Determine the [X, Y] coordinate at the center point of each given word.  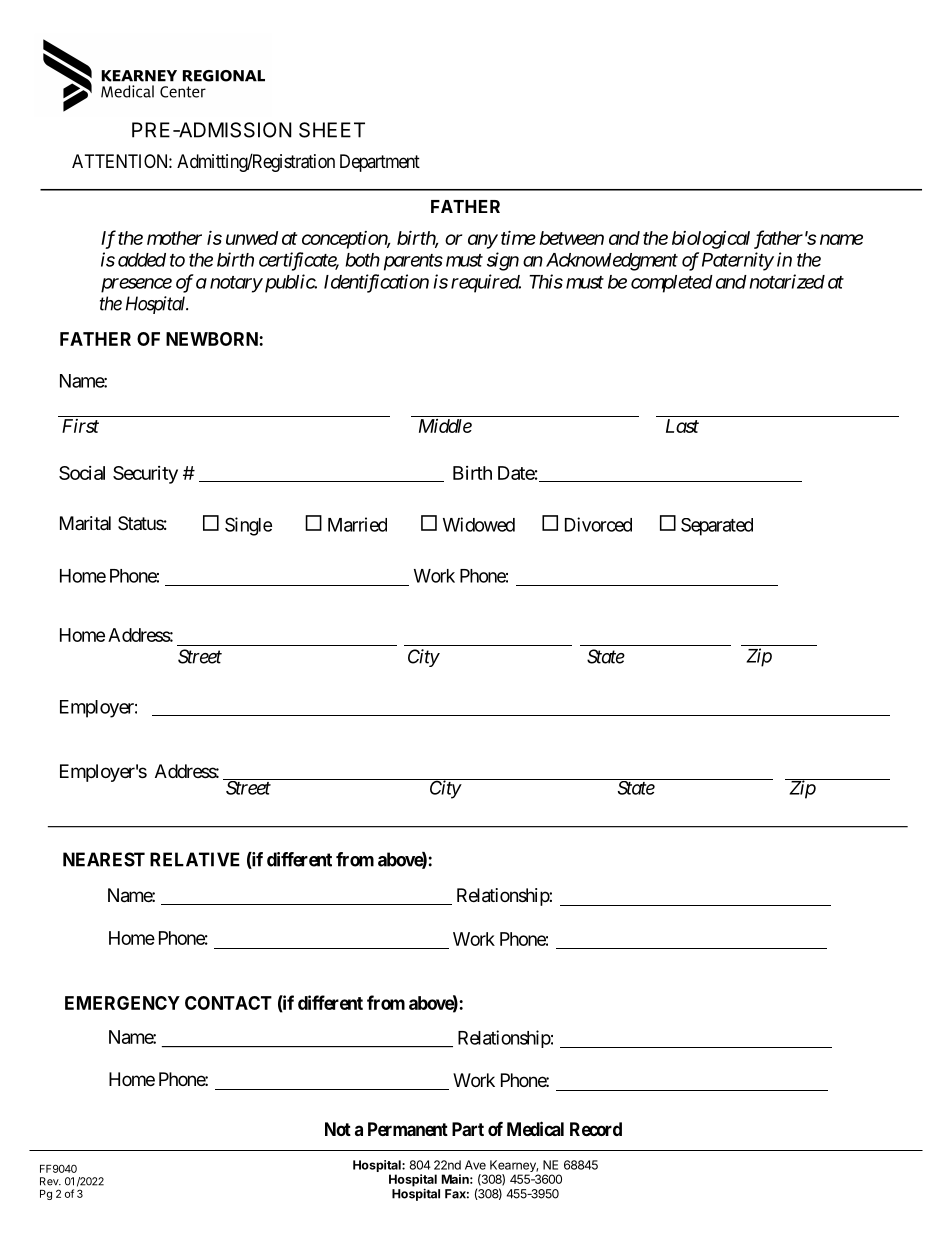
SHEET [332, 130]
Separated [717, 527]
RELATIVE [195, 859]
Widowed [479, 524]
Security [145, 475]
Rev [50, 1181]
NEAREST [104, 859]
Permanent [408, 1129]
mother [174, 238]
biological [711, 240]
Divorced [598, 524]
